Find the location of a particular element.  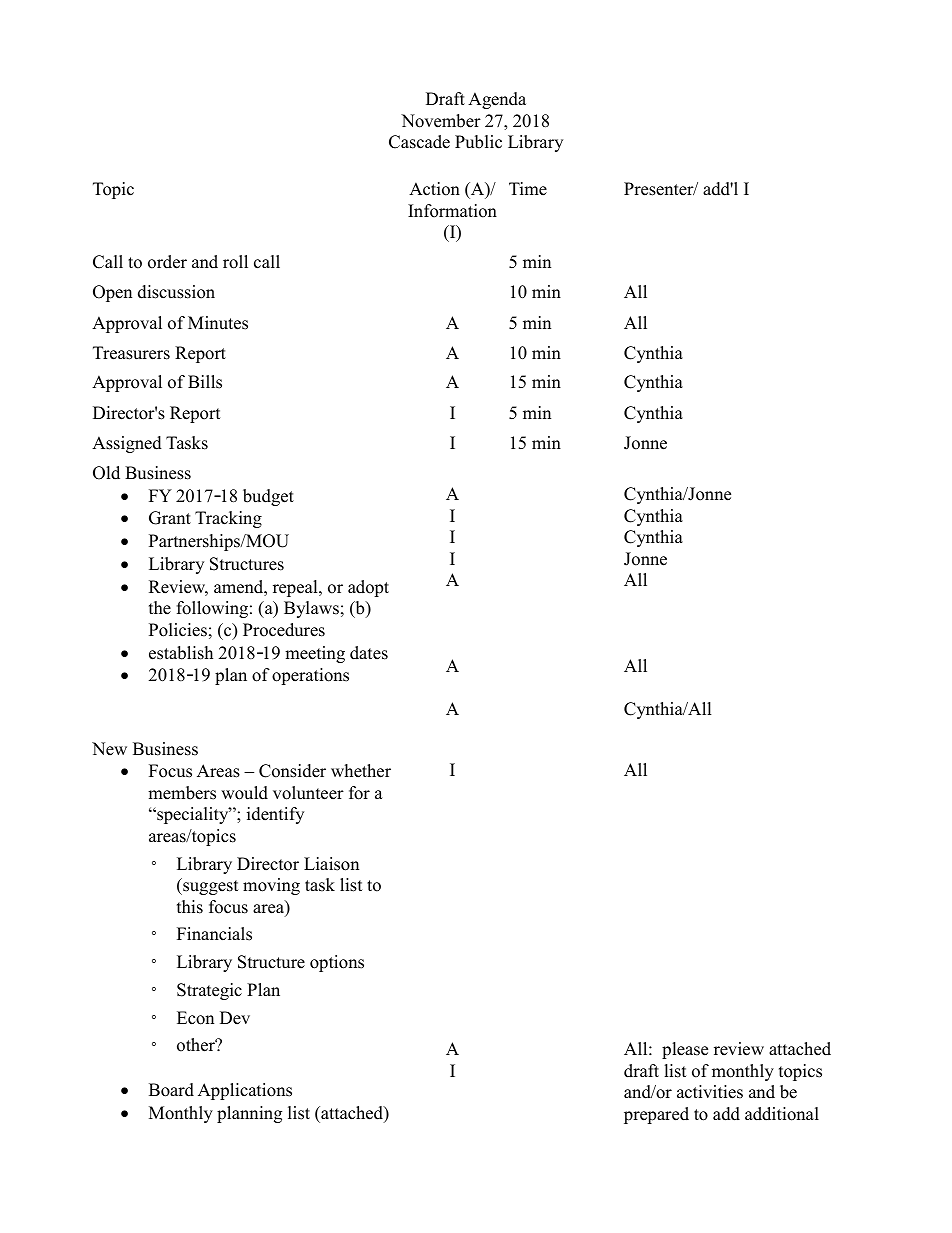

Grant is located at coordinates (170, 518).
